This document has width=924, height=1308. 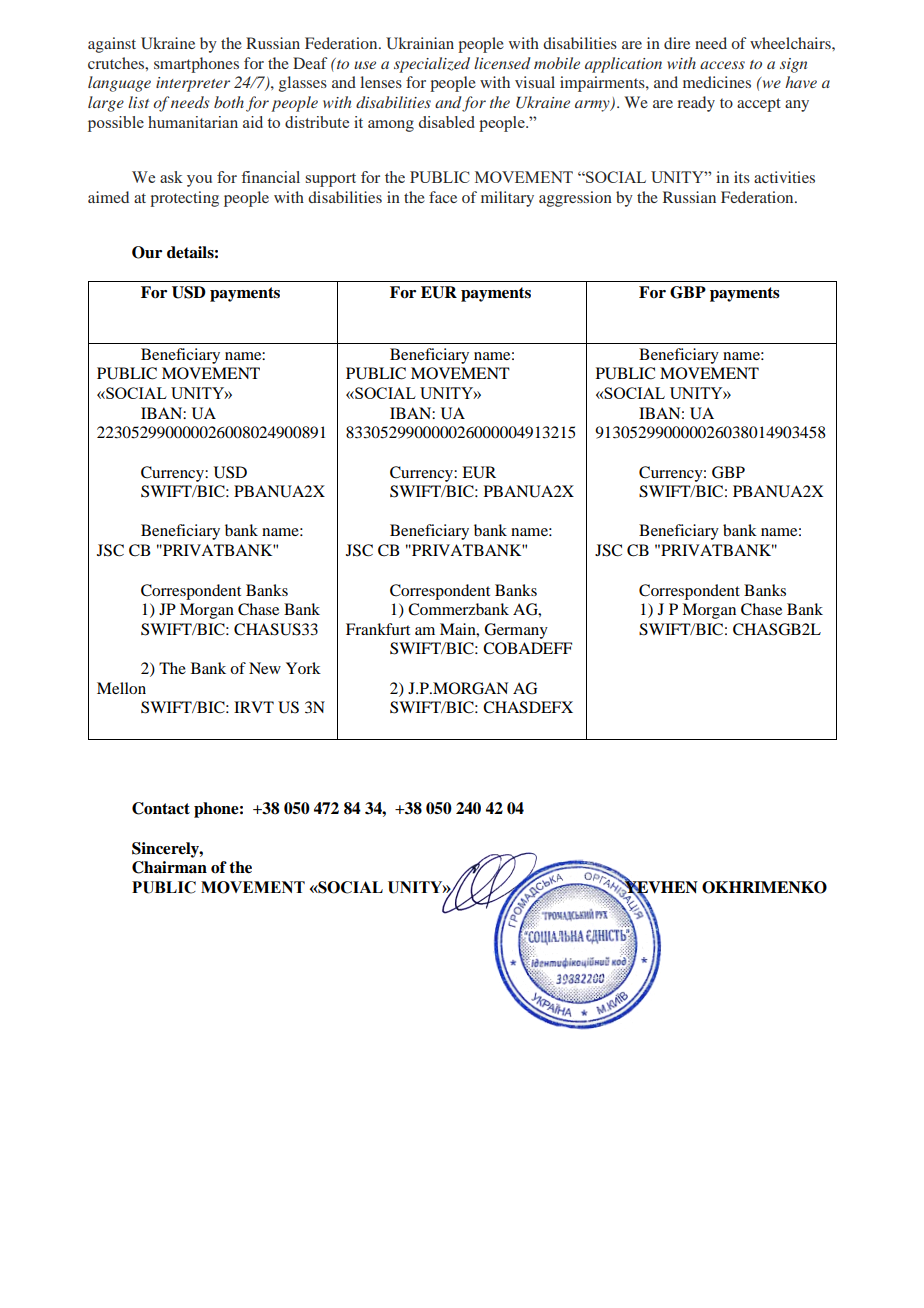 I want to click on Frankfurt, so click(x=378, y=629).
